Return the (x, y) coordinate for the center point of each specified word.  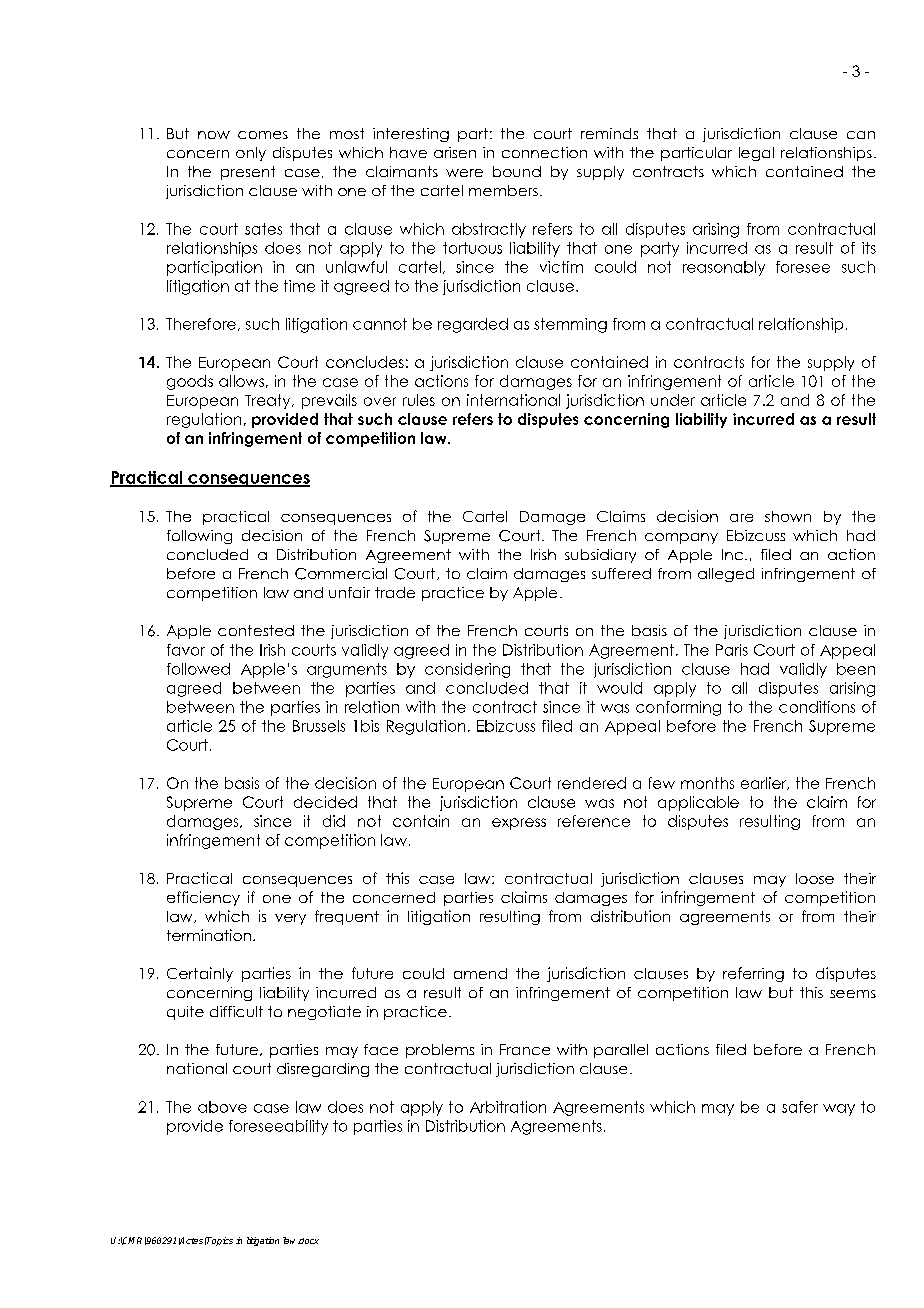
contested (256, 630)
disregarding (323, 1070)
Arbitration (508, 1107)
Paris (732, 650)
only (251, 154)
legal (756, 154)
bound (517, 171)
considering (467, 670)
